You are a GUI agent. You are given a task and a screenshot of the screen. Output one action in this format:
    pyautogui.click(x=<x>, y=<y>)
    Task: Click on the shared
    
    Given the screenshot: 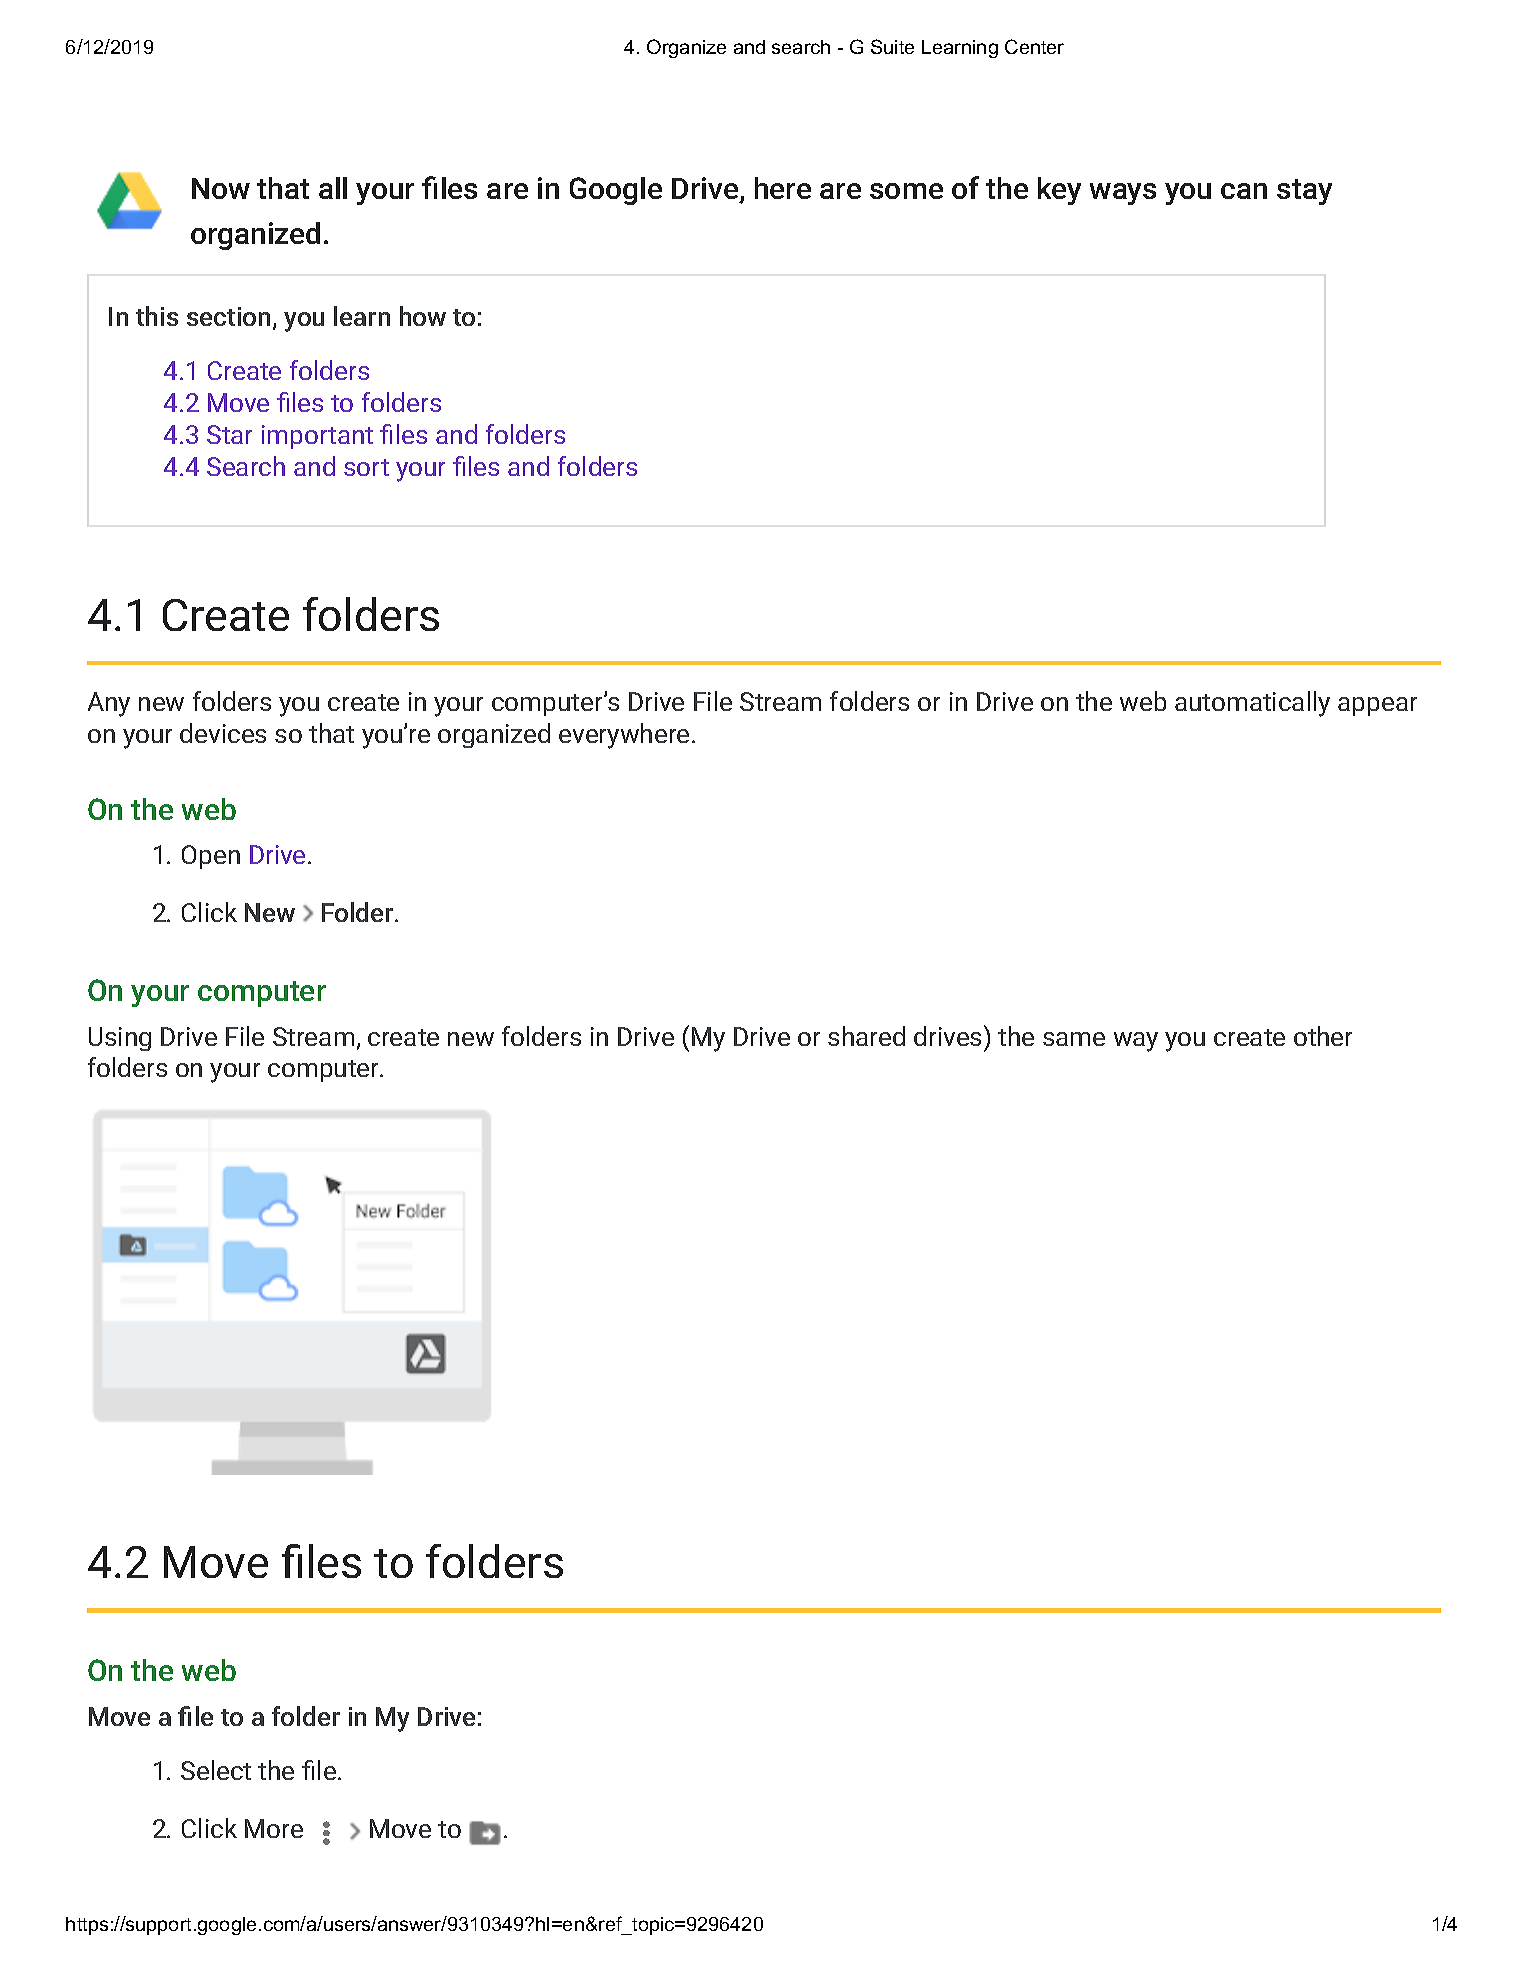 What is the action you would take?
    pyautogui.click(x=866, y=1036)
